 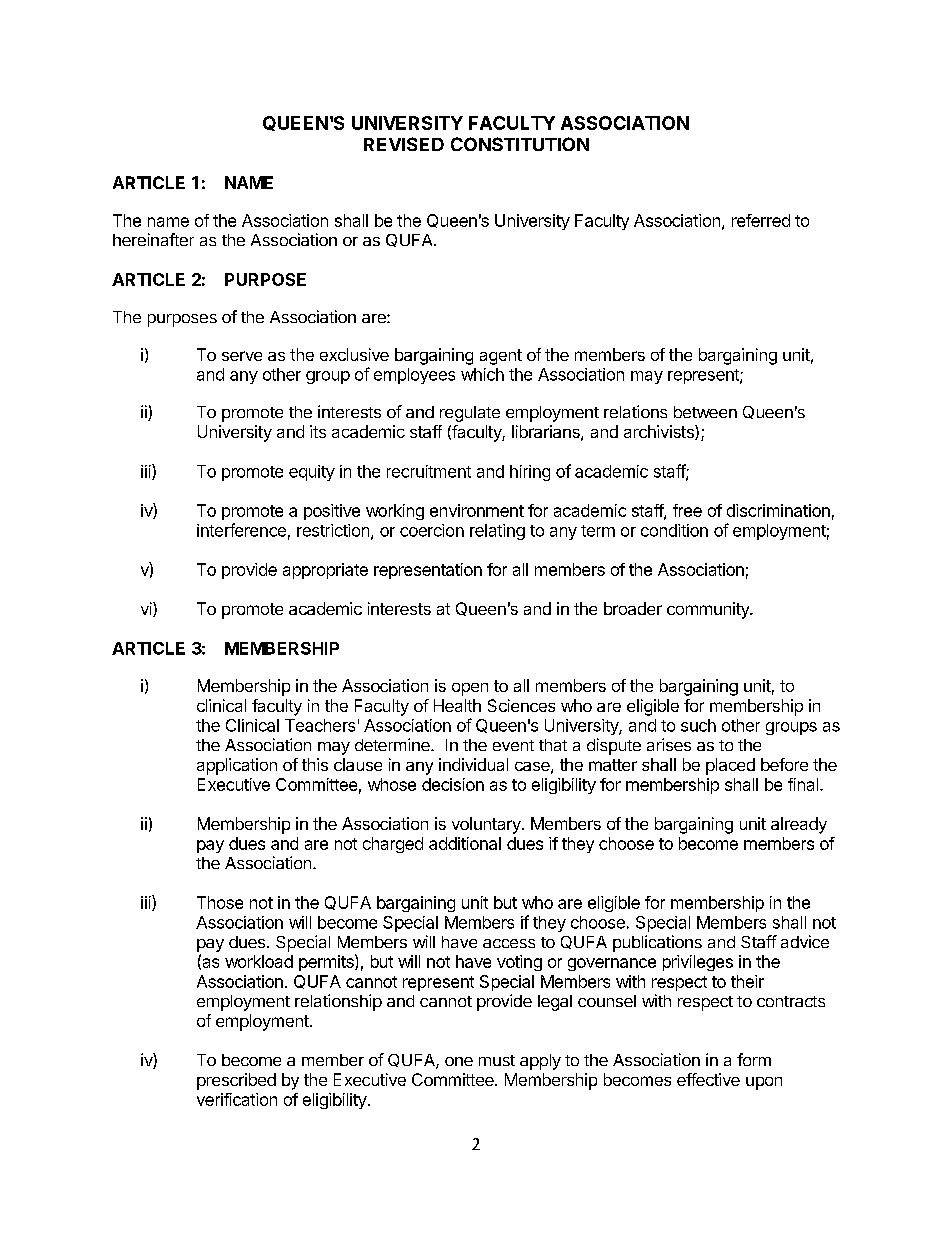 What do you see at coordinates (236, 1081) in the image?
I see `prescribed` at bounding box center [236, 1081].
